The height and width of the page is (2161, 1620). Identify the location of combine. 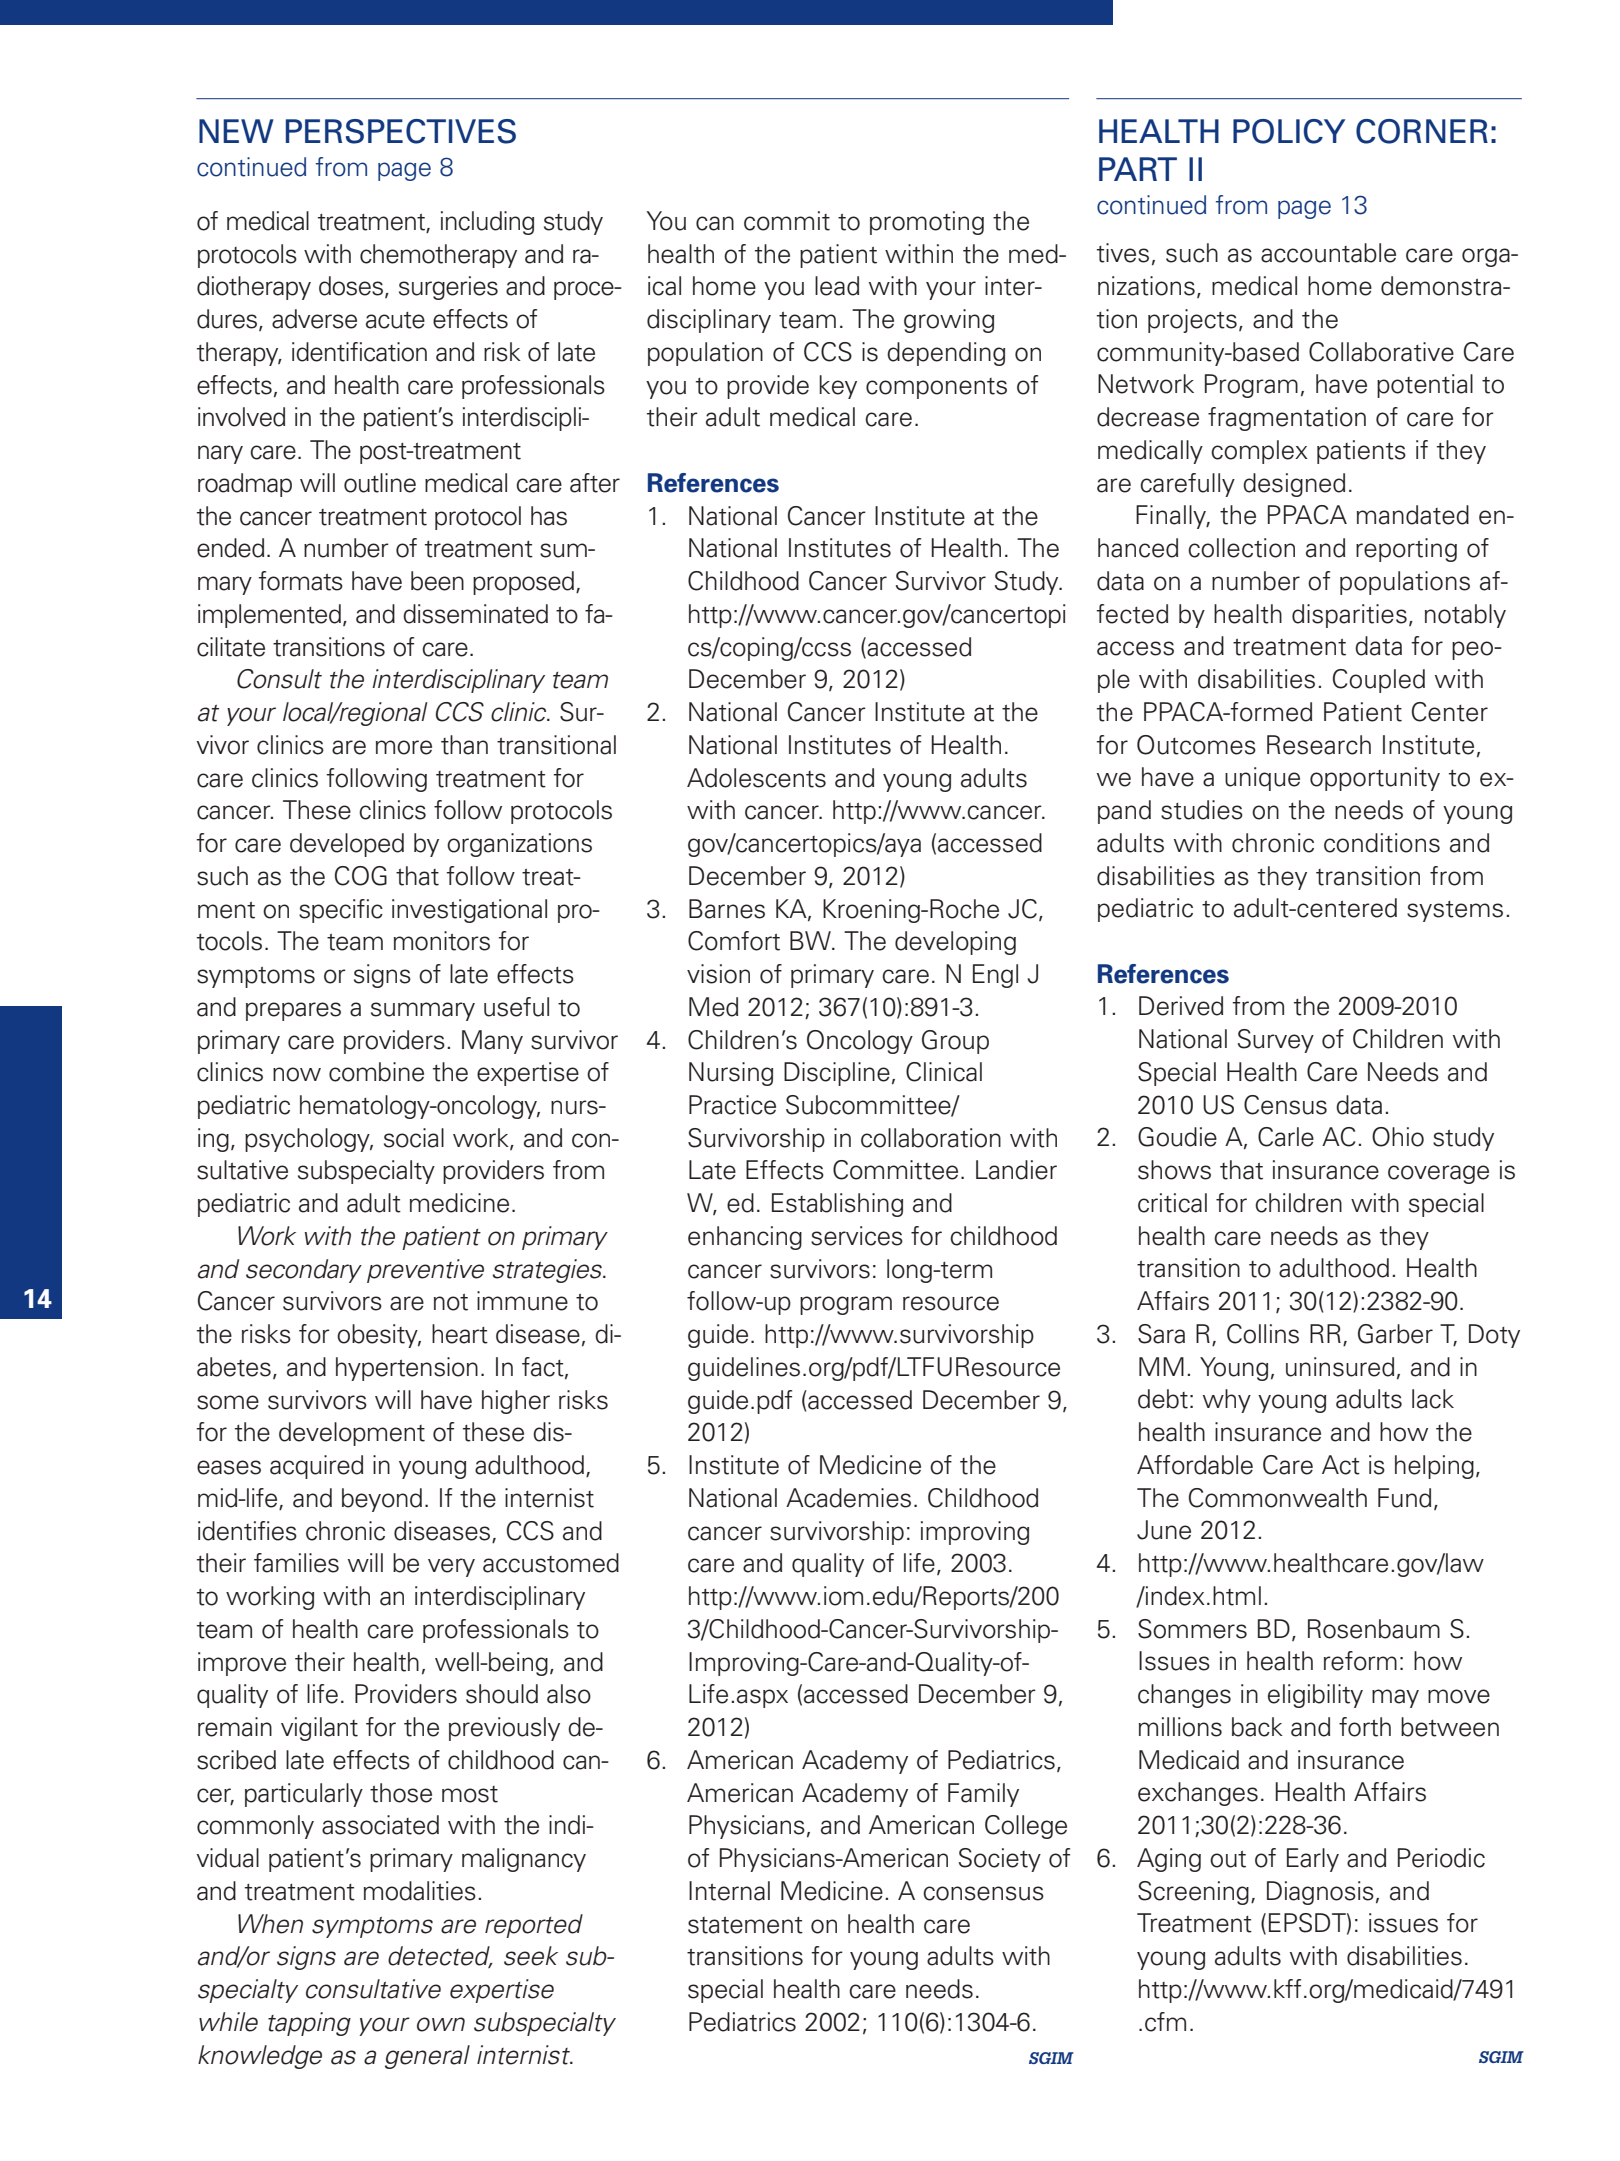
(376, 1072).
